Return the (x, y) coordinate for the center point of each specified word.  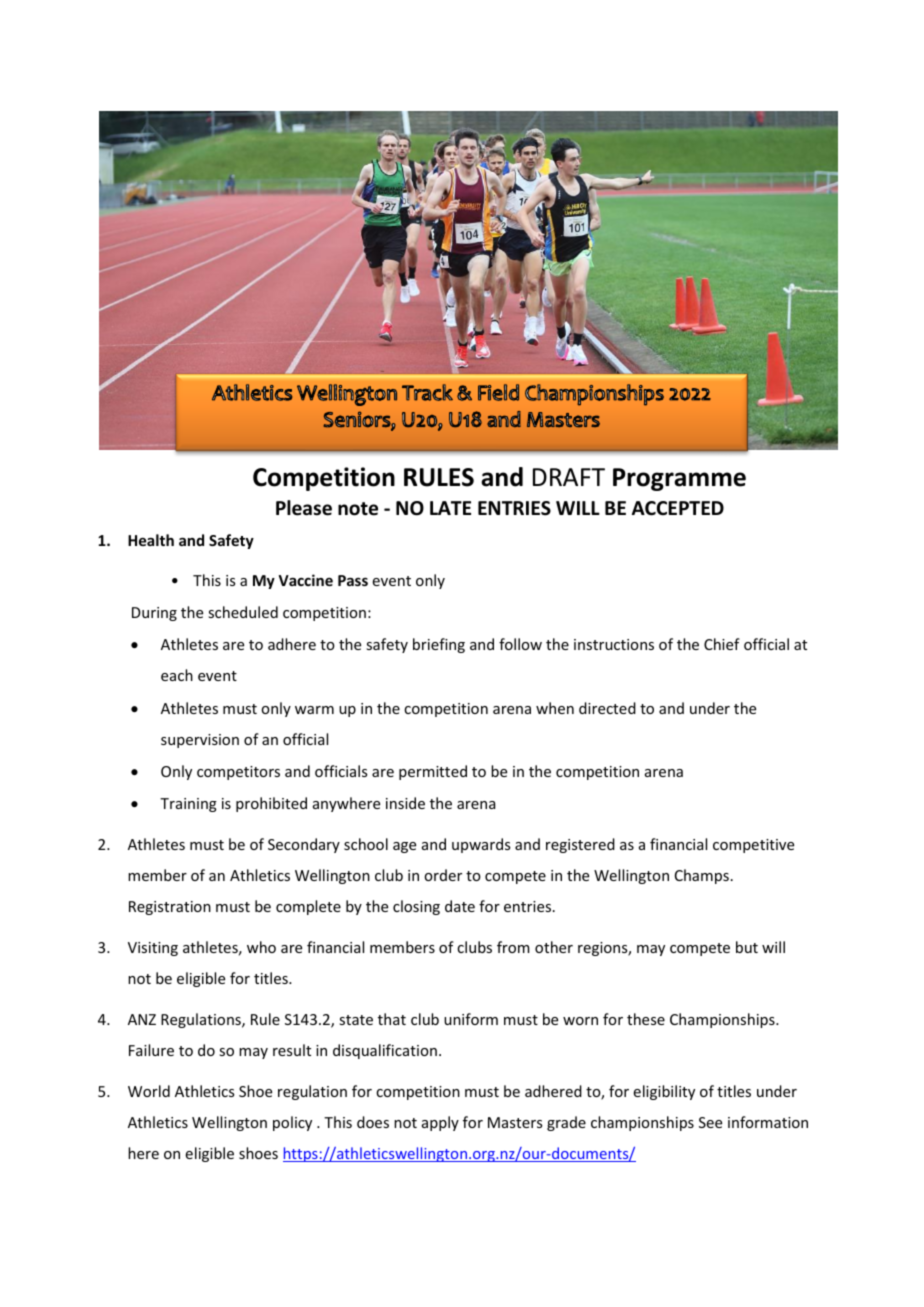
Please (304, 508)
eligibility (664, 1092)
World (149, 1091)
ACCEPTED (678, 508)
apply (440, 1123)
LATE (450, 508)
